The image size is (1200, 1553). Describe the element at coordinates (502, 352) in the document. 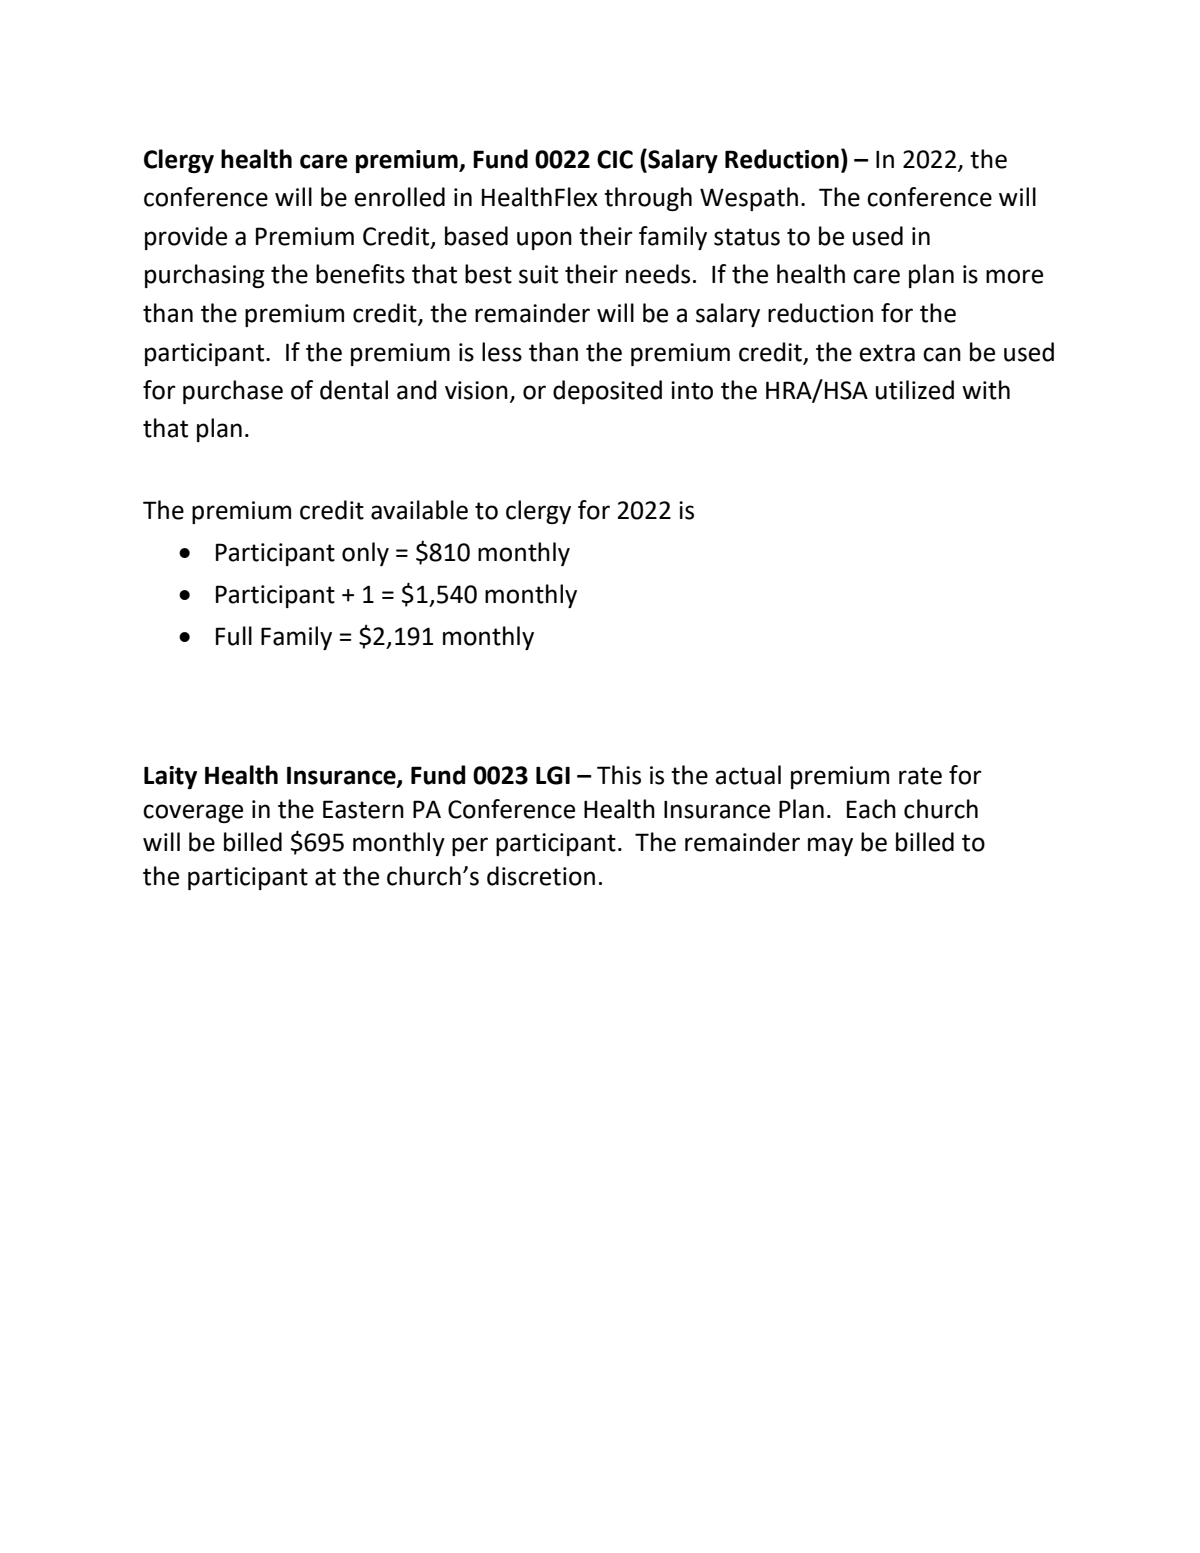

I see `less` at that location.
